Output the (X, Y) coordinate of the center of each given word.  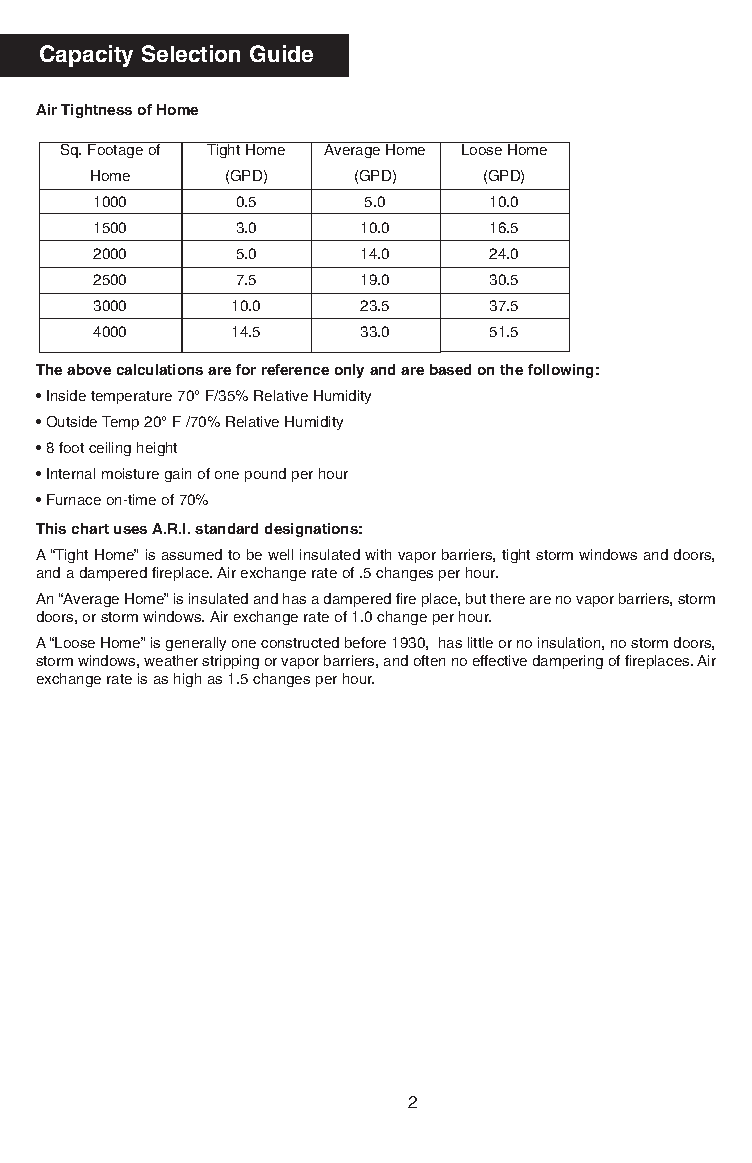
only (349, 371)
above (89, 369)
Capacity (86, 56)
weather (171, 660)
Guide (281, 53)
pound (265, 475)
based (450, 369)
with (378, 554)
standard (226, 528)
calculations (160, 369)
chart (90, 528)
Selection (191, 53)
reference (295, 369)
